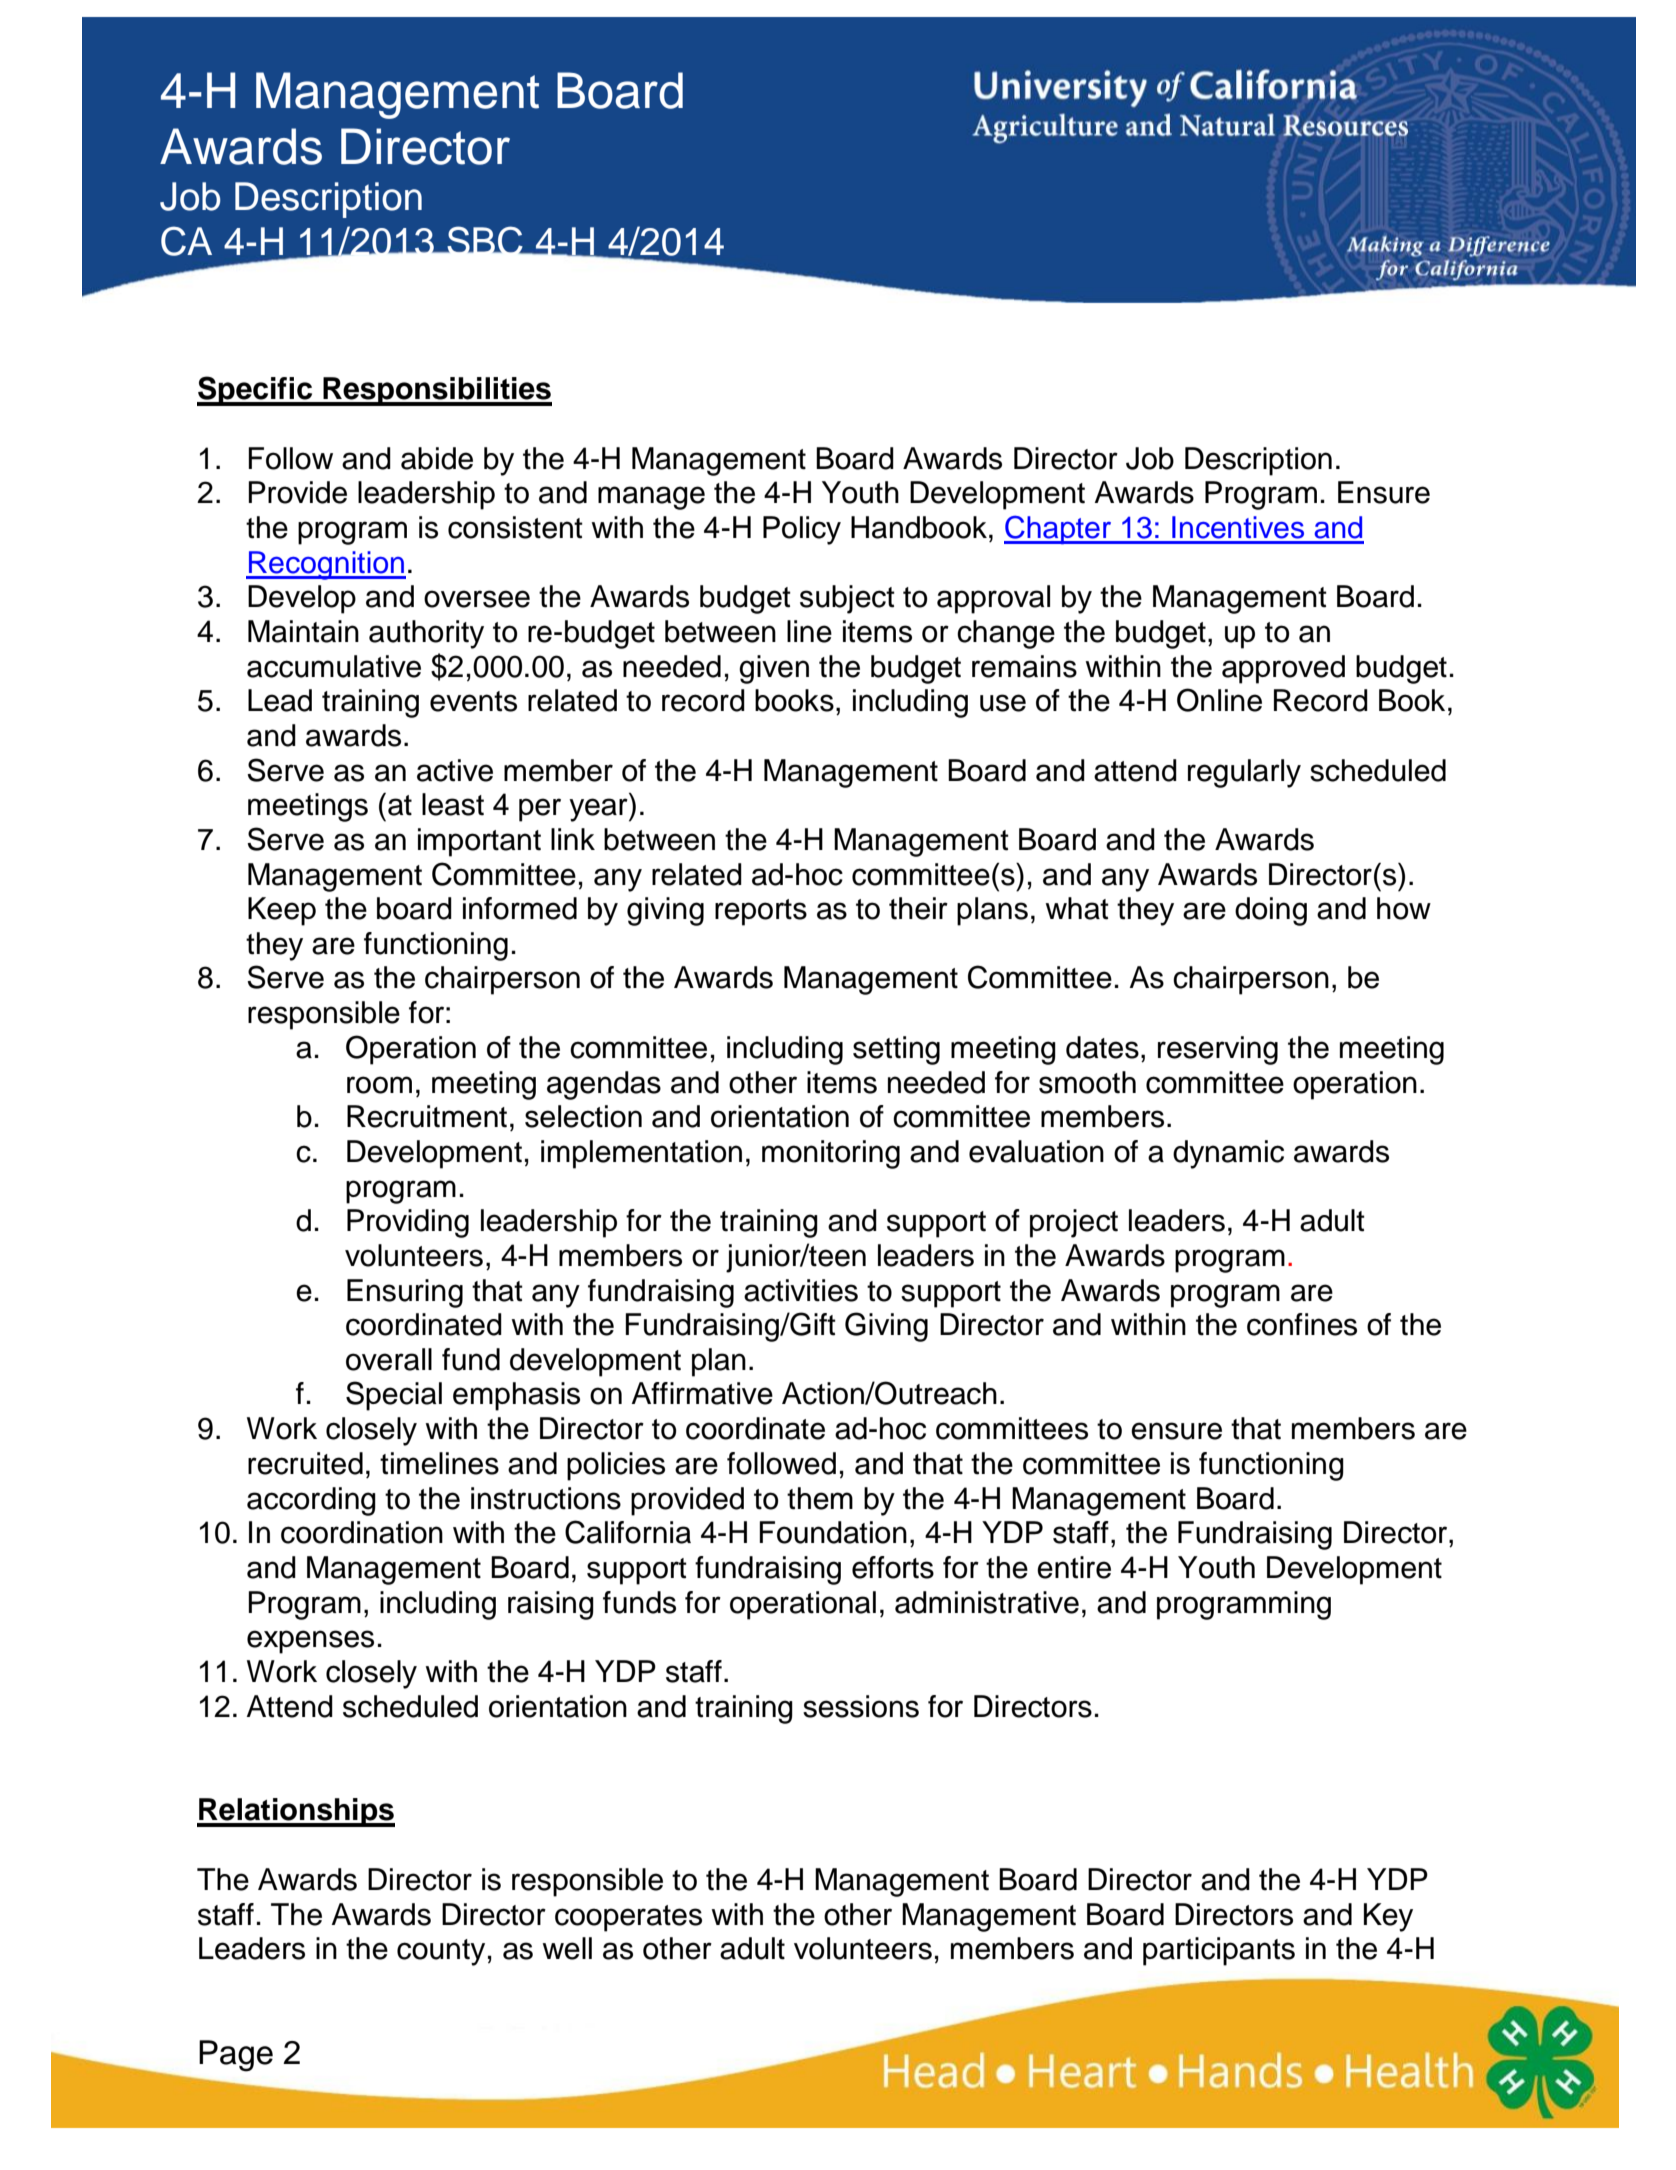 This image has width=1676, height=2170. I want to click on doing, so click(1271, 911).
